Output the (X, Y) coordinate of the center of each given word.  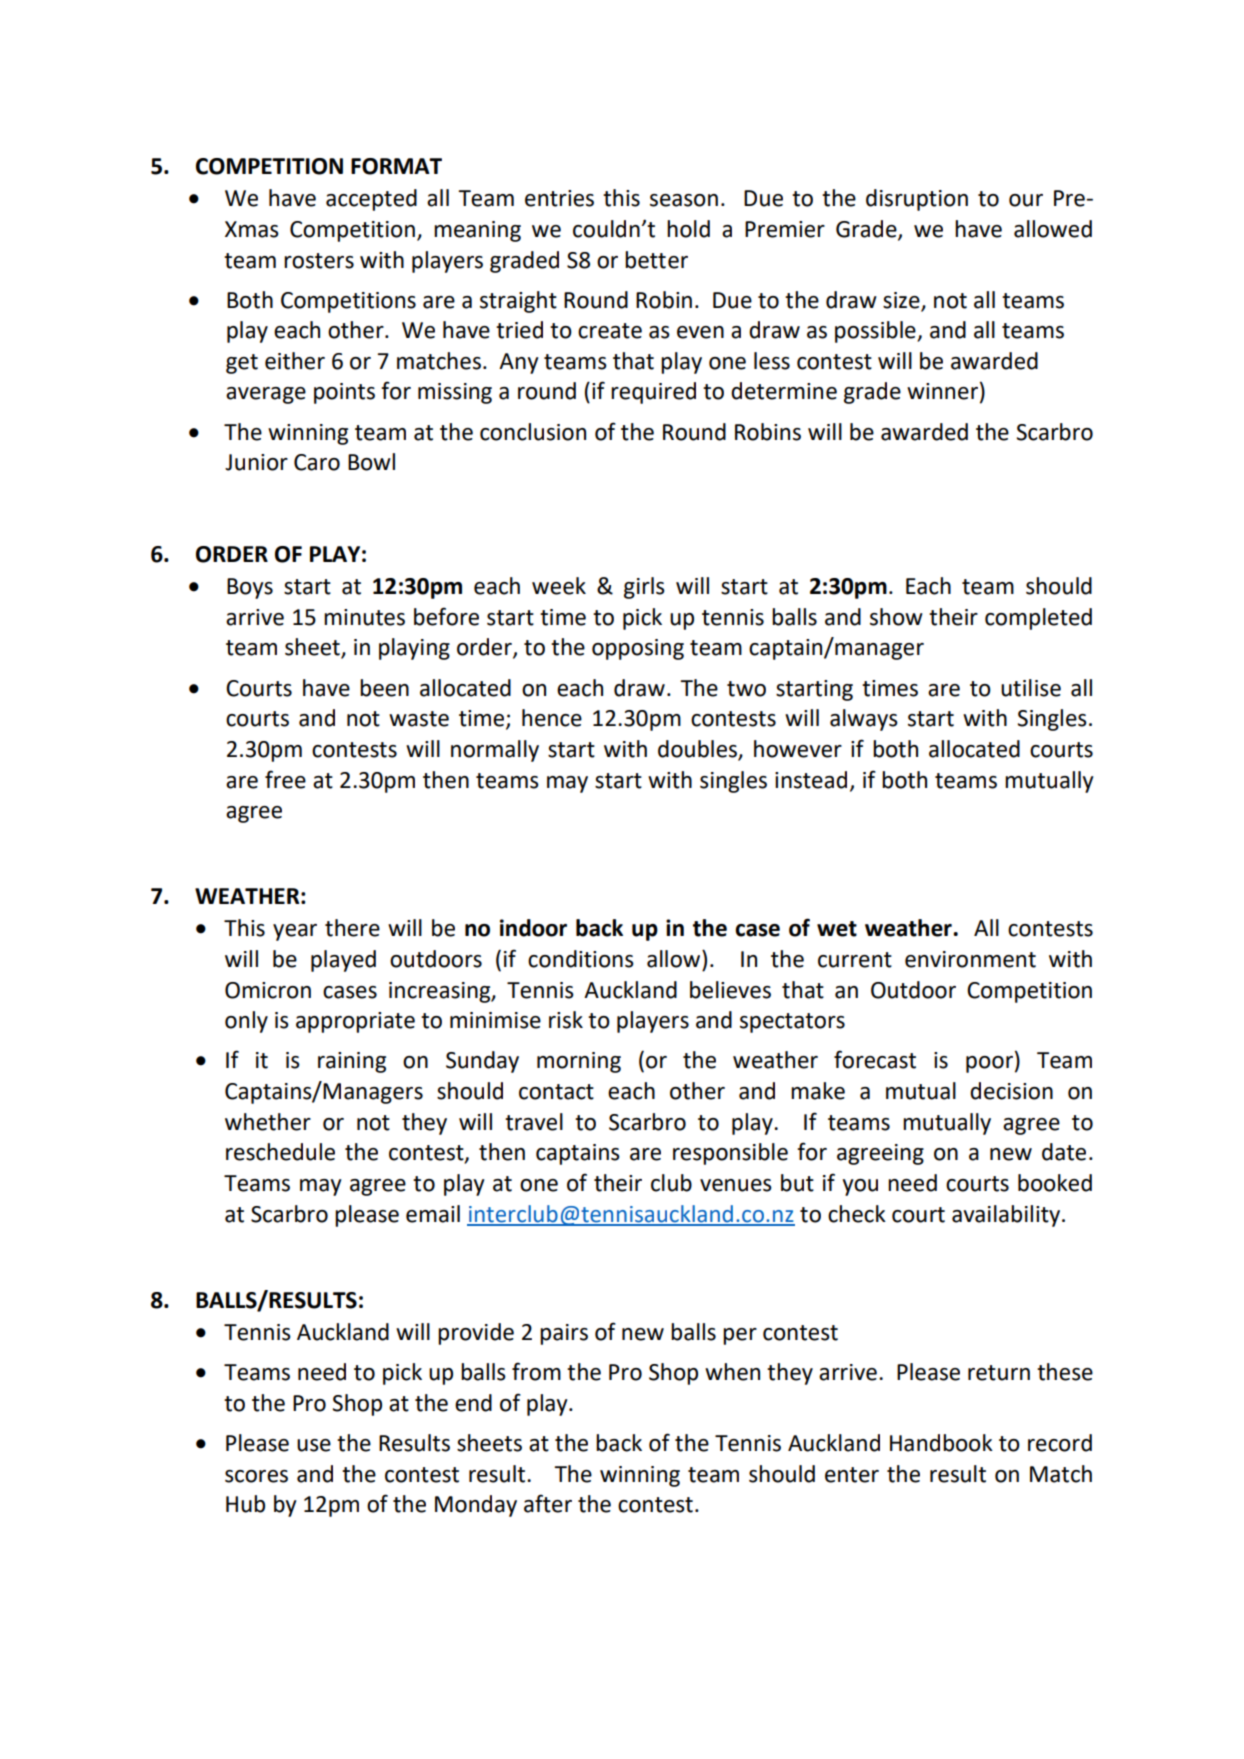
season (684, 200)
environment (970, 959)
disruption (917, 200)
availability (1007, 1216)
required (653, 393)
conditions (581, 959)
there (352, 928)
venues (736, 1185)
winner (942, 391)
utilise (1031, 688)
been (384, 688)
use (314, 1445)
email (433, 1214)
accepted (371, 200)
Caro (317, 462)
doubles (698, 750)
